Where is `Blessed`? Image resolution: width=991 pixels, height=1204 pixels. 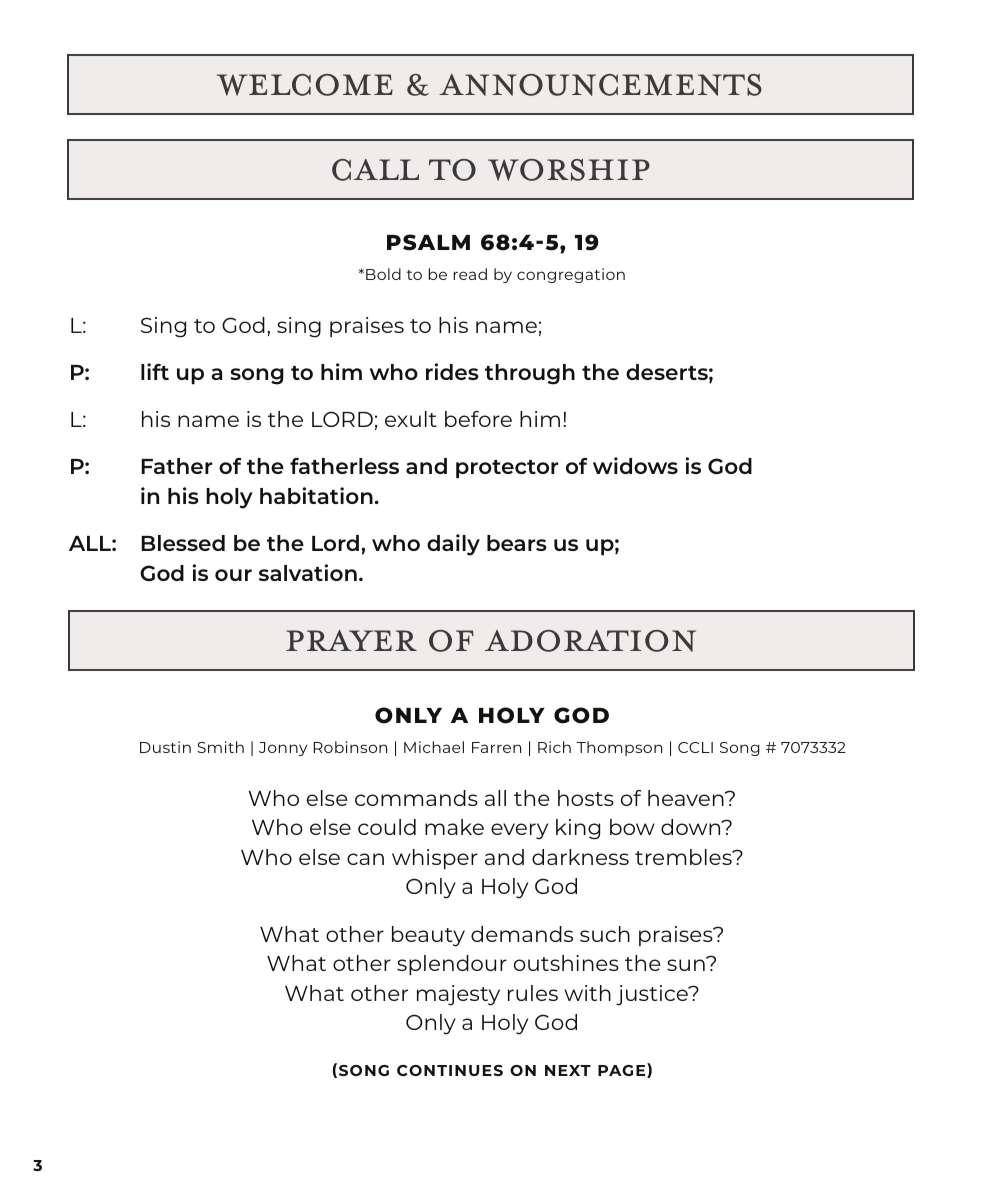 Blessed is located at coordinates (183, 543).
